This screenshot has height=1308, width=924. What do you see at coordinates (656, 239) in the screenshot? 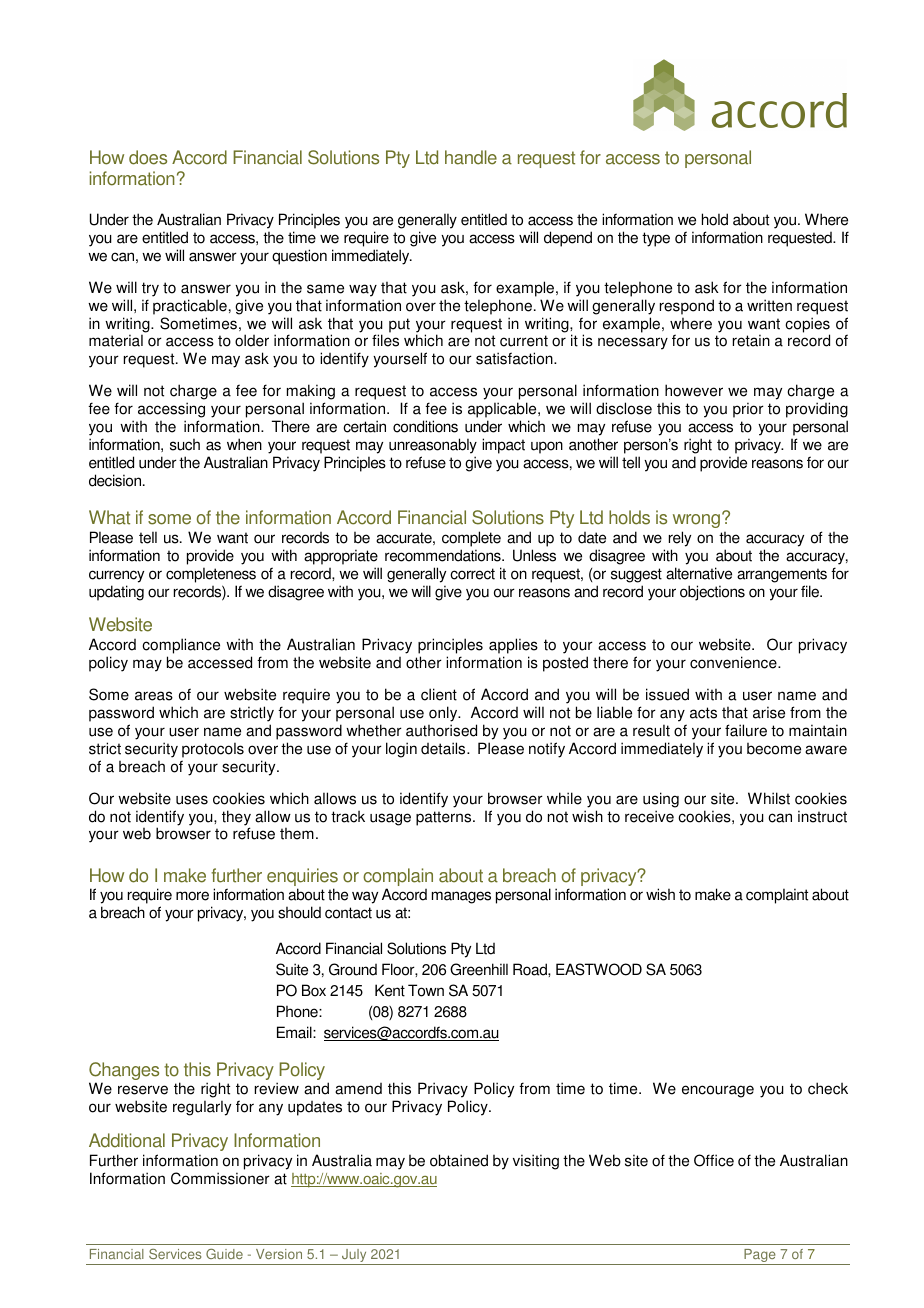
I see `type` at bounding box center [656, 239].
